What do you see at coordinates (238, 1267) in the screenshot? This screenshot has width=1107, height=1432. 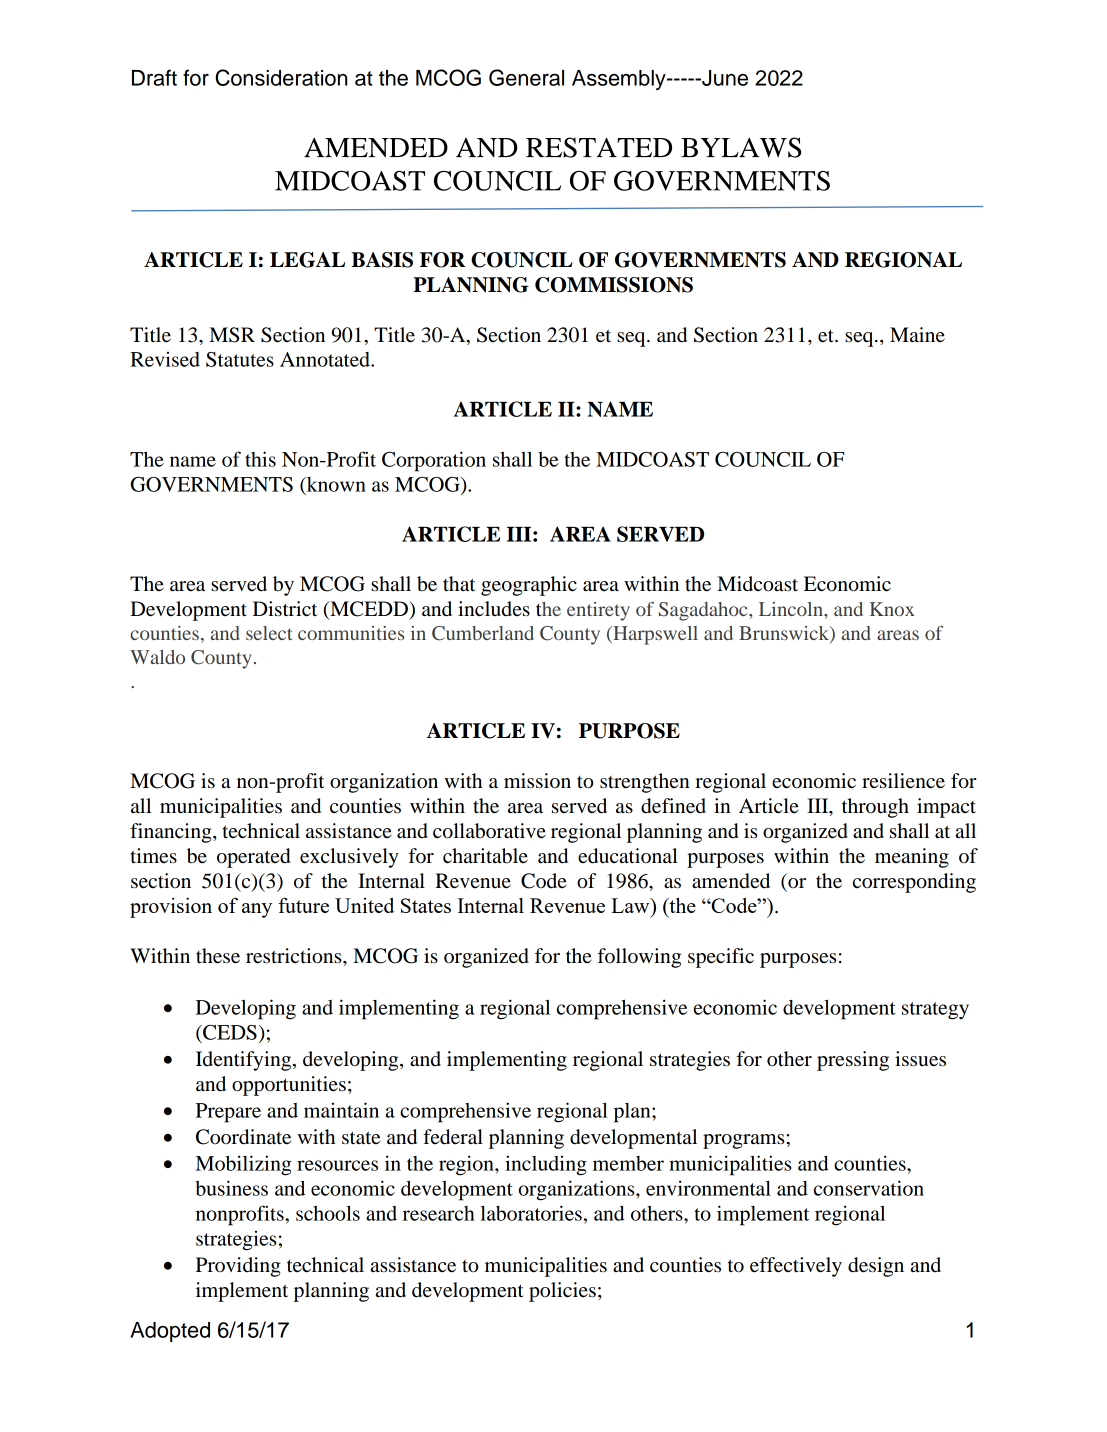 I see `Providing` at bounding box center [238, 1267].
